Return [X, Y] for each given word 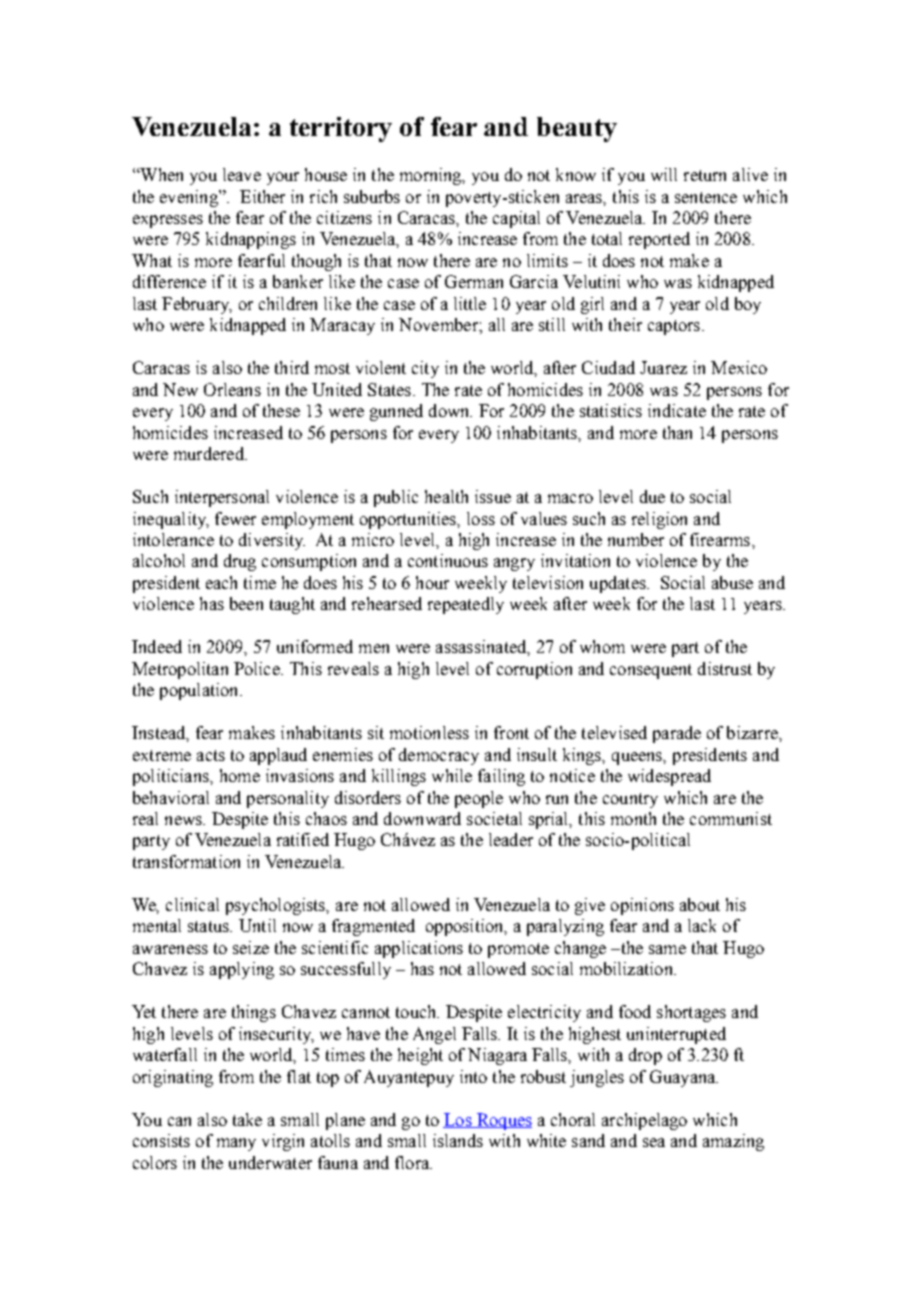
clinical [192, 904]
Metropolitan [180, 670]
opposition [466, 927]
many [236, 1144]
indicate [677, 410]
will [664, 174]
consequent [651, 671]
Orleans [232, 389]
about [700, 904]
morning [432, 176]
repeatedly [466, 605]
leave [242, 174]
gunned [396, 412]
